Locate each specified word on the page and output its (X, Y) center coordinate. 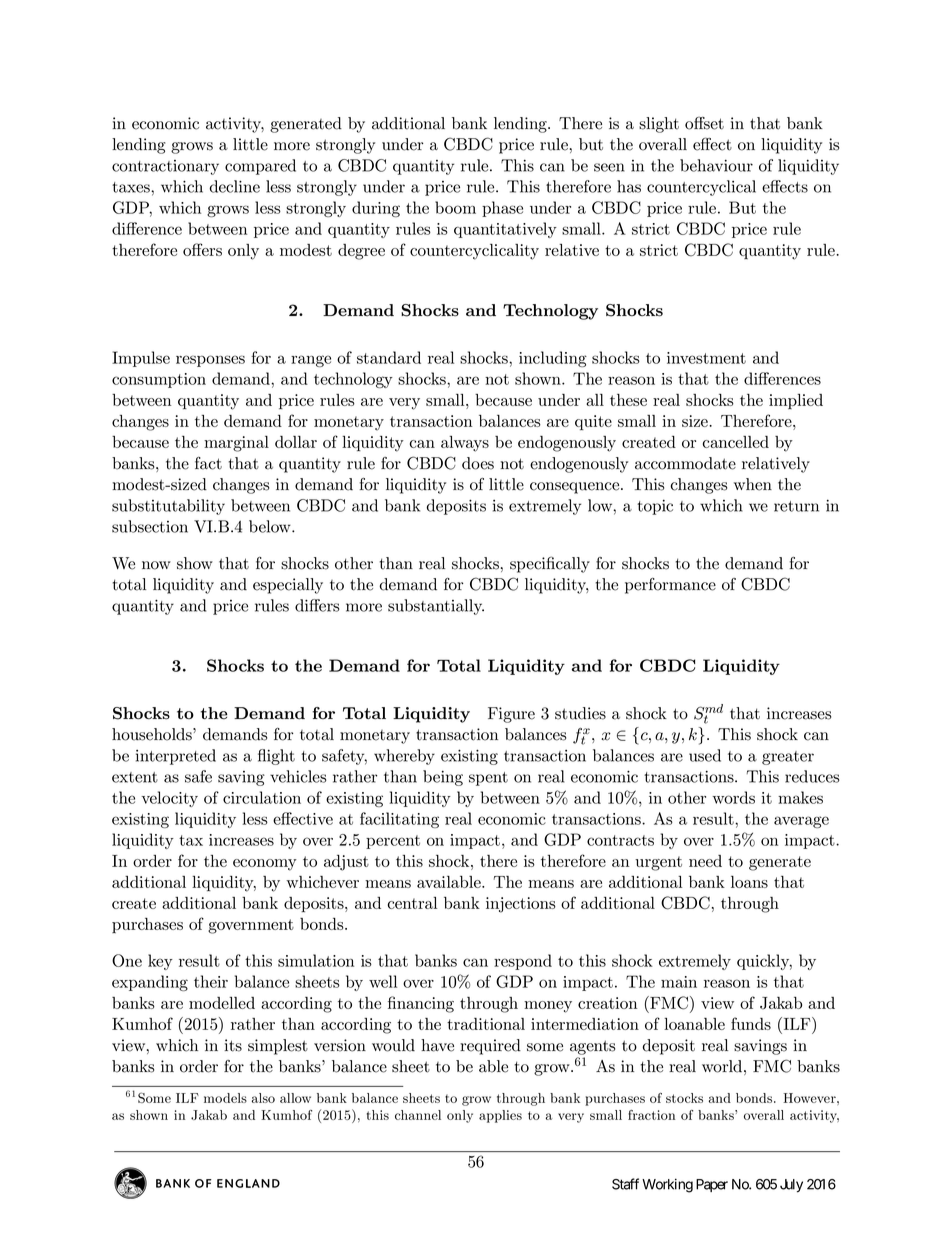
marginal (236, 444)
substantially (436, 607)
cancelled (736, 442)
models (225, 1098)
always (465, 444)
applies (500, 1116)
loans (749, 882)
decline (234, 186)
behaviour (716, 165)
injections (521, 905)
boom (455, 207)
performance (670, 586)
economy (265, 865)
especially (288, 586)
